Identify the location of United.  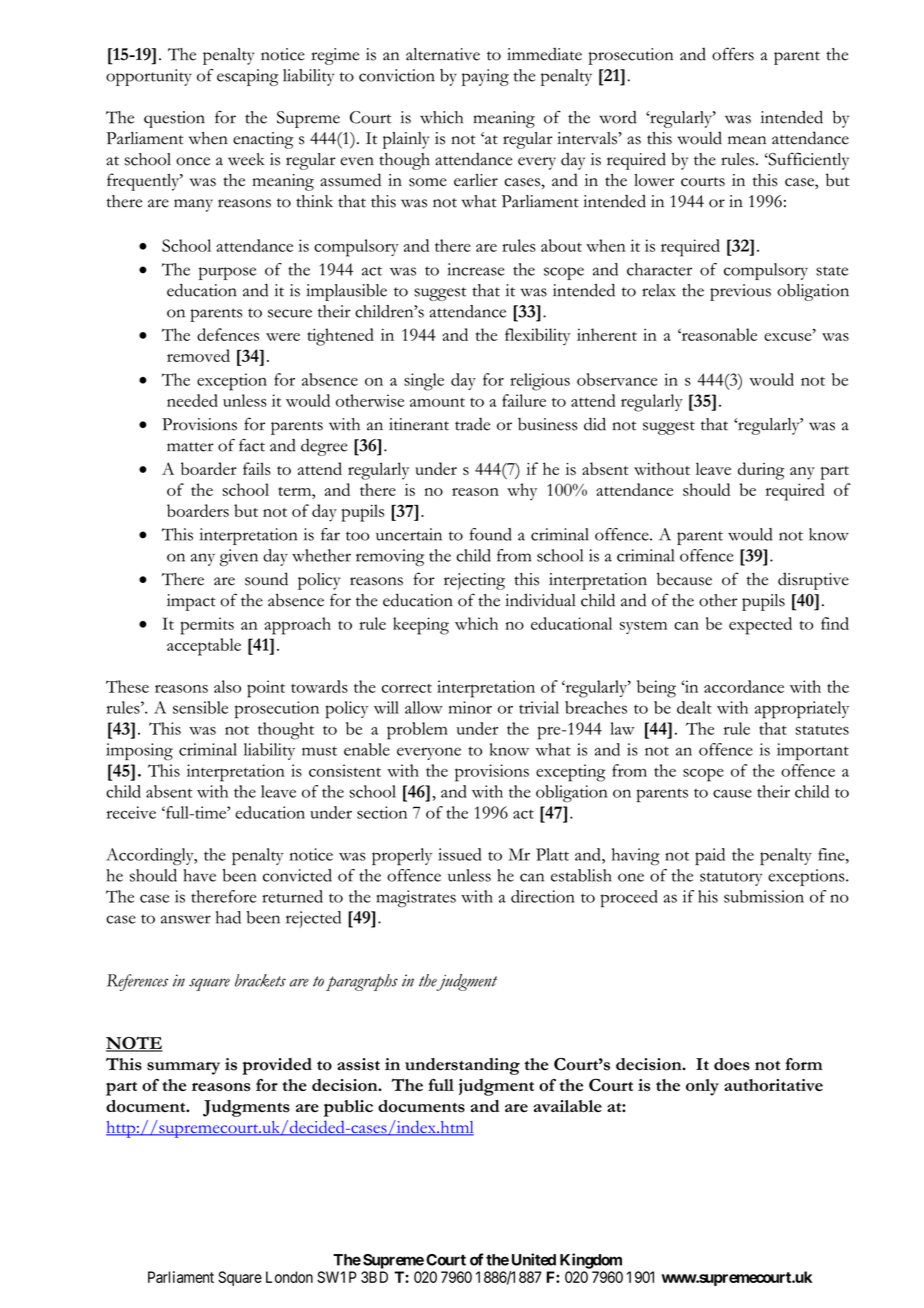
(534, 1259).
